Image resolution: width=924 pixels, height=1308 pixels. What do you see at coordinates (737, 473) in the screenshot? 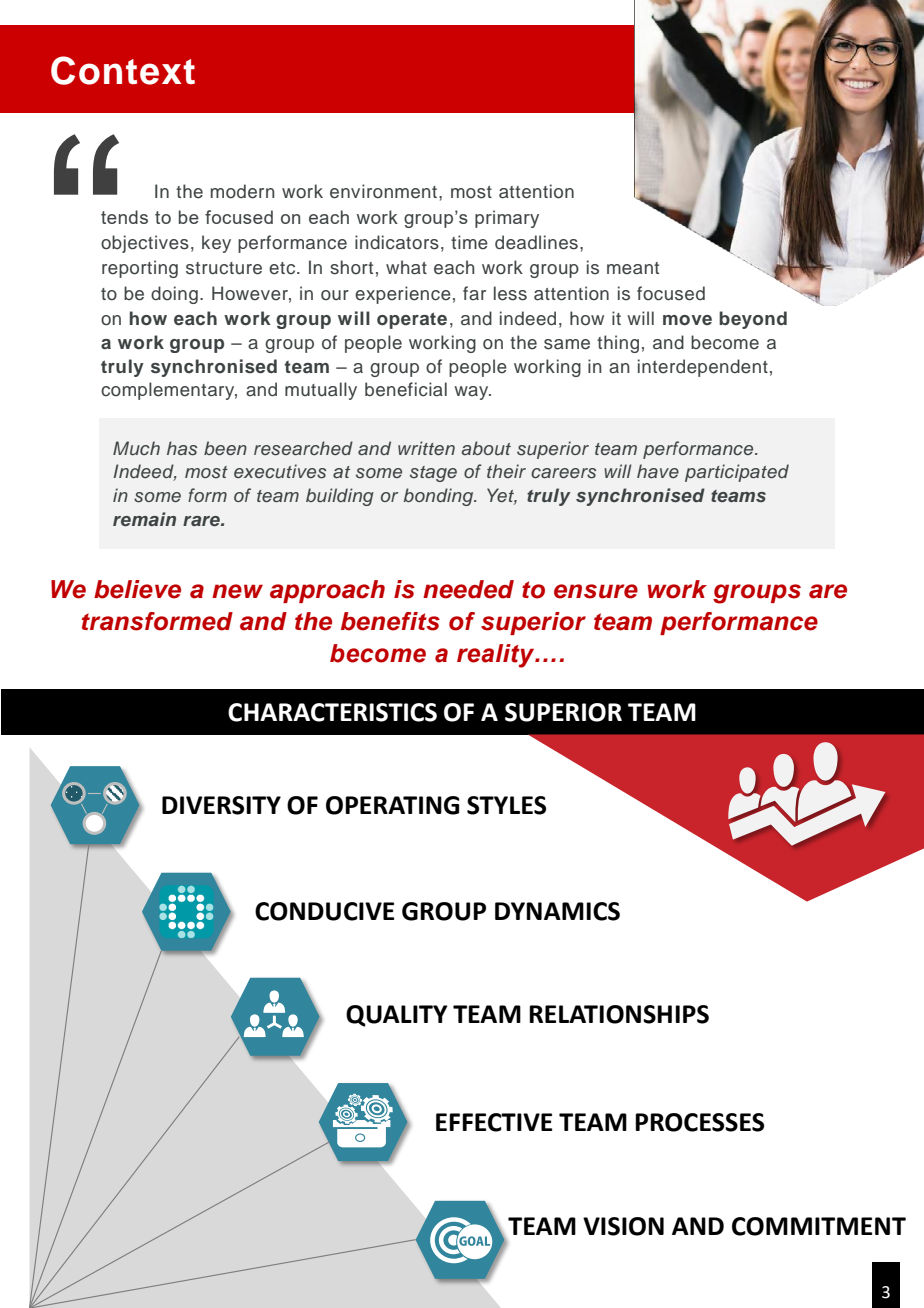
I see `participated` at bounding box center [737, 473].
